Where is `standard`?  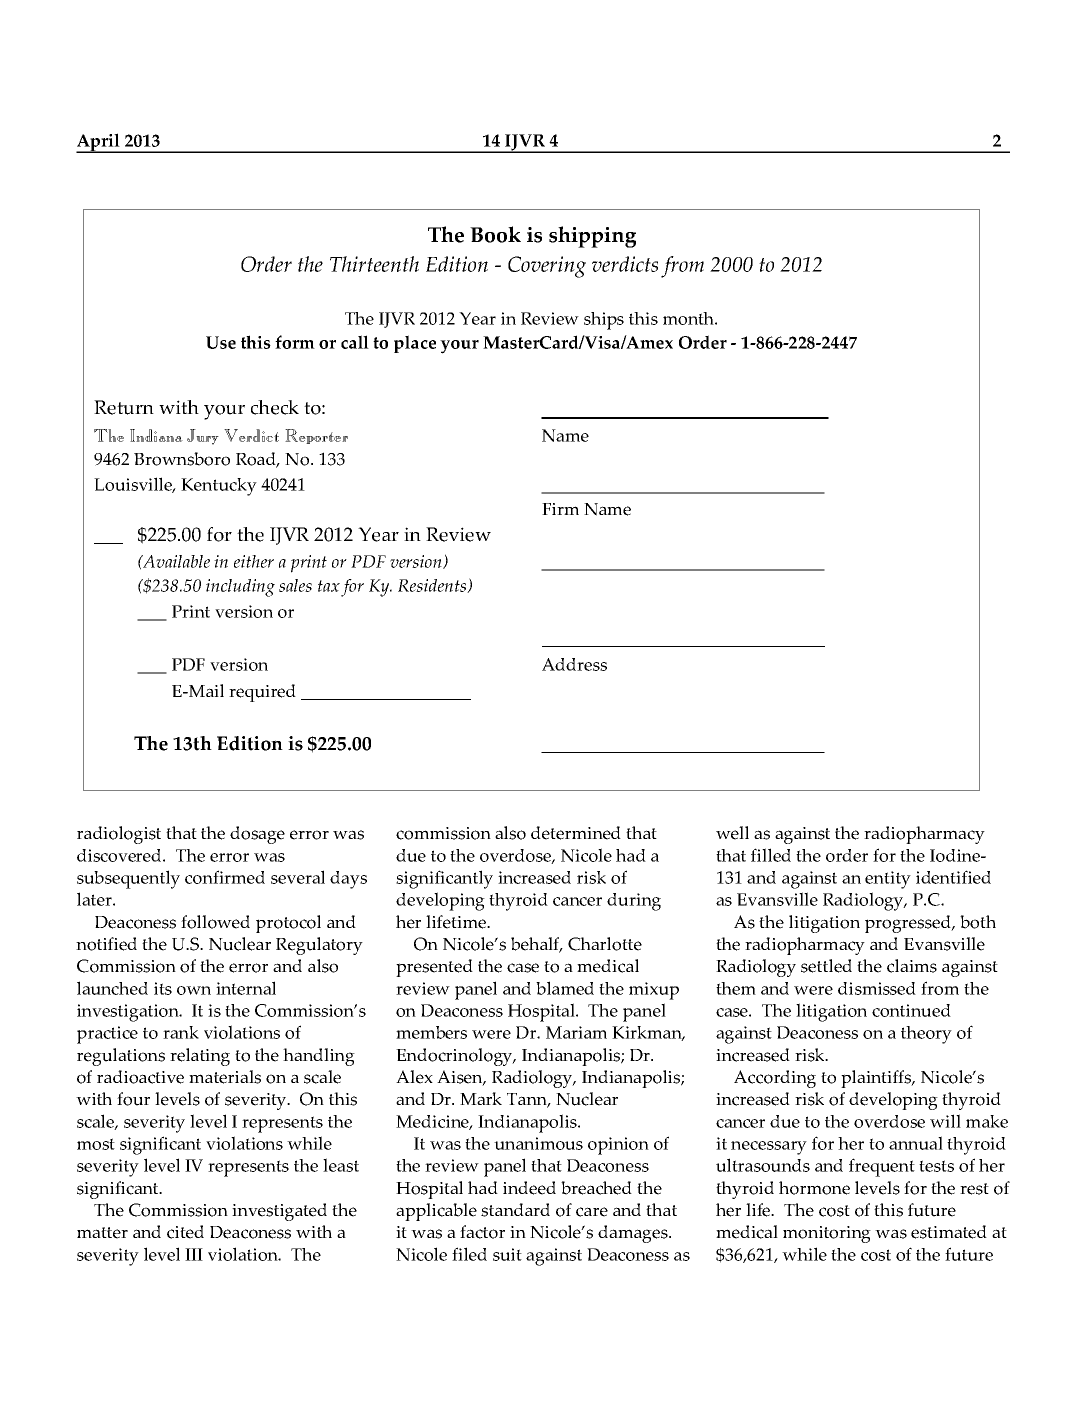
standard is located at coordinates (515, 1210).
